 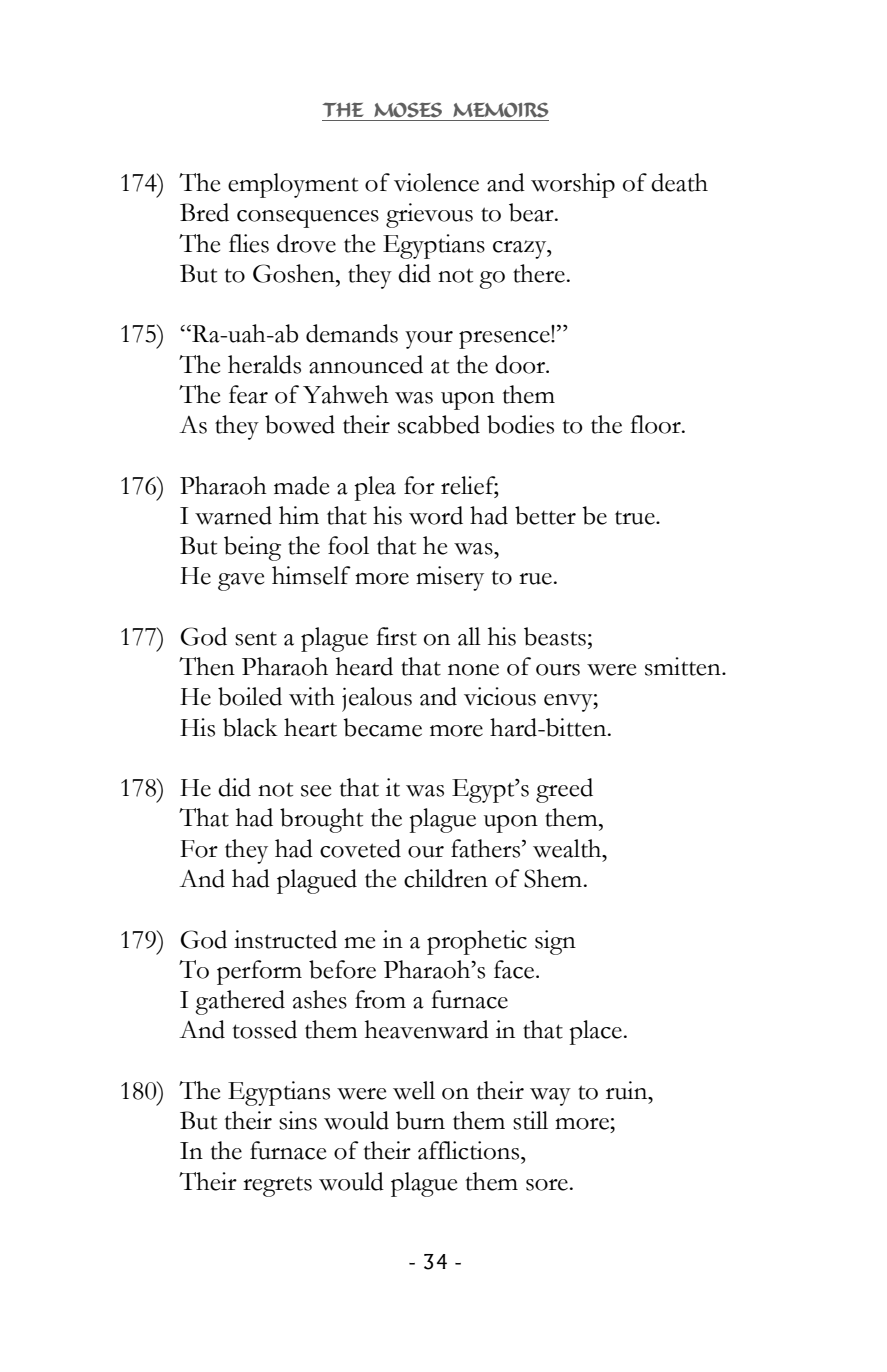 I want to click on employment, so click(x=293, y=185).
